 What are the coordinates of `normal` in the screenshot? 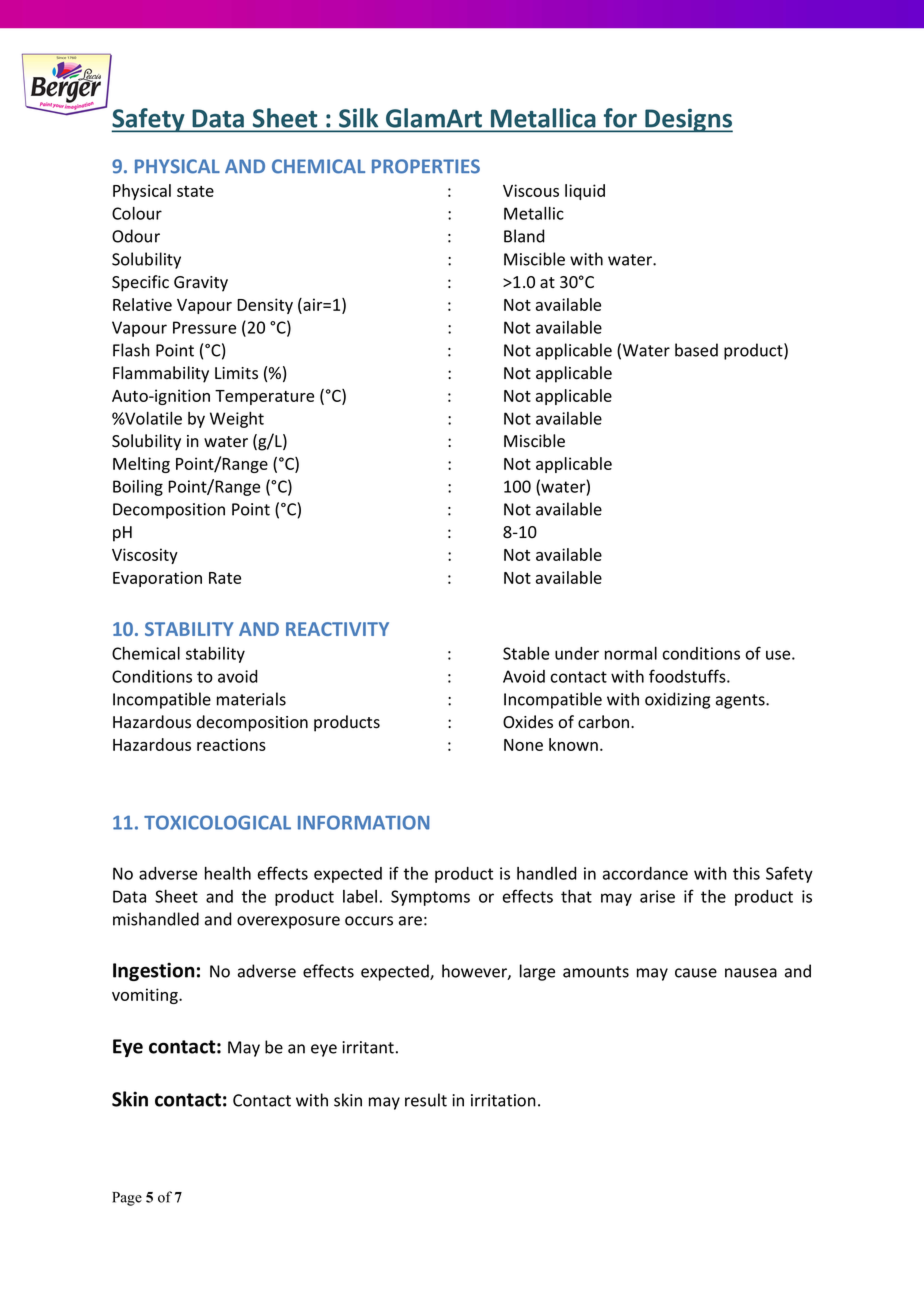 It's located at (631, 653).
